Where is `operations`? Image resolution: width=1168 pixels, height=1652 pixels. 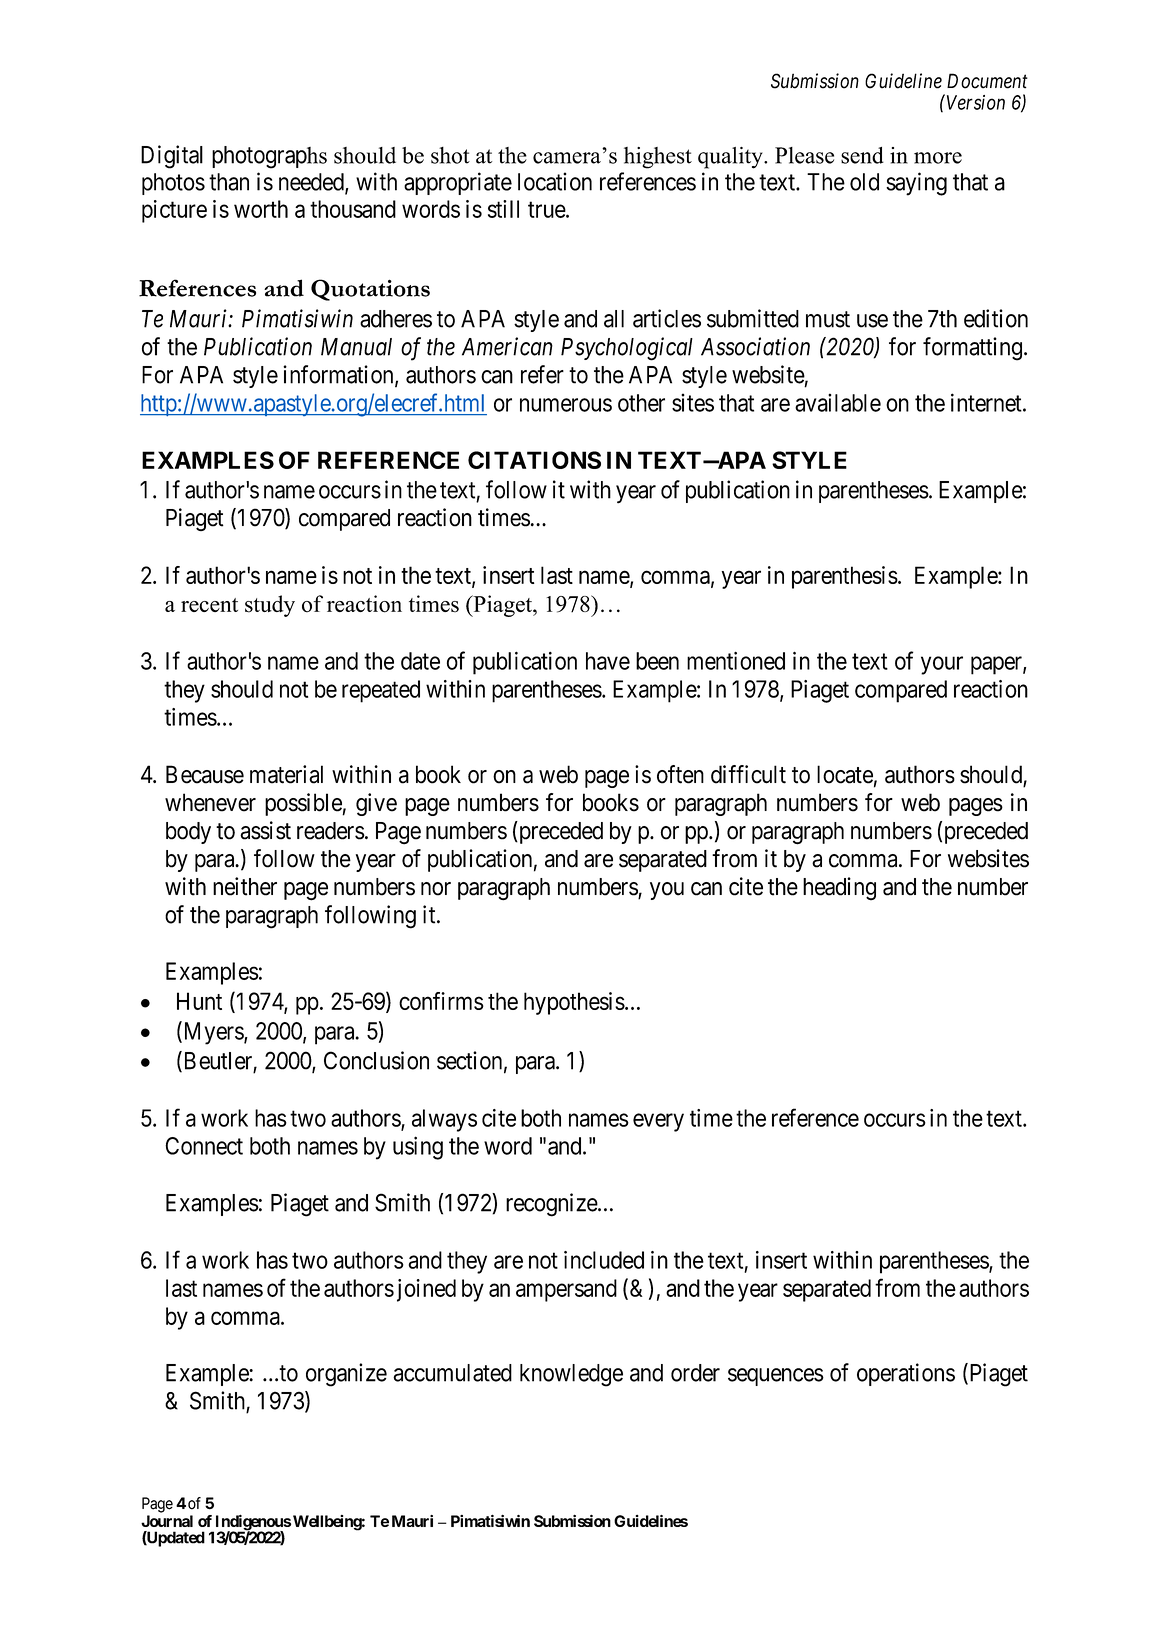
operations is located at coordinates (906, 1374).
